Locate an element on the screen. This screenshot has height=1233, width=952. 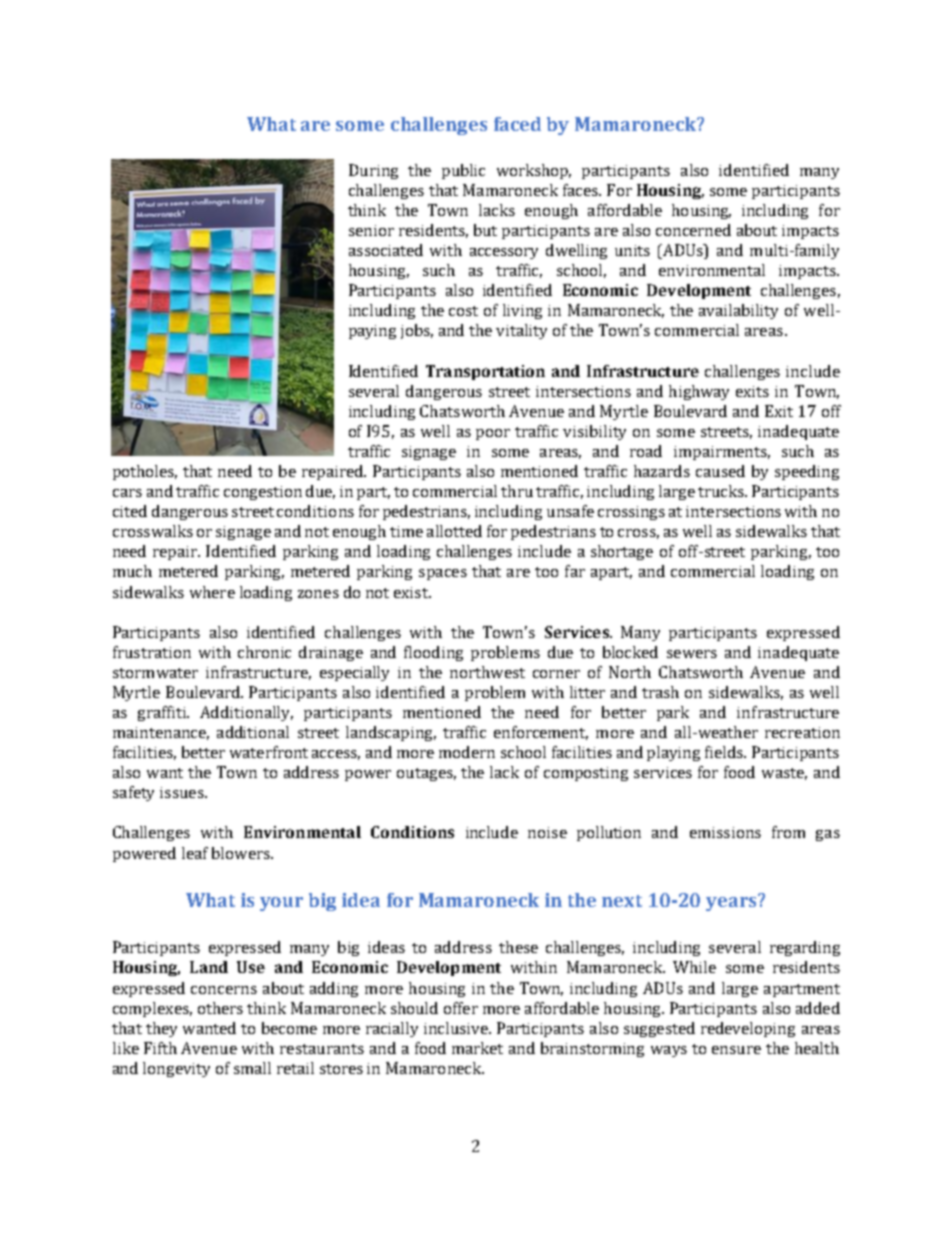
public is located at coordinates (463, 171).
